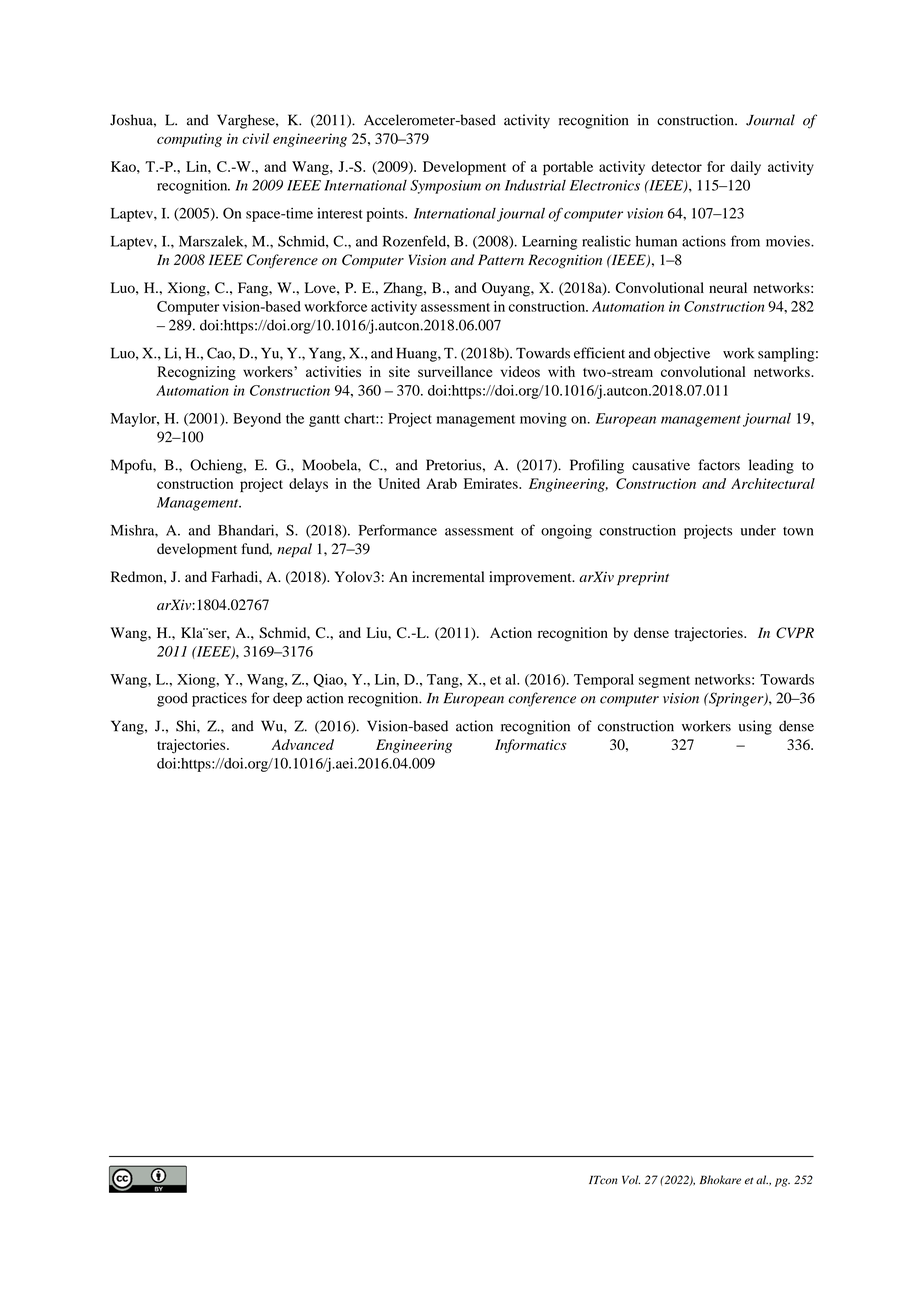  Describe the element at coordinates (682, 354) in the page. I see `objective` at that location.
